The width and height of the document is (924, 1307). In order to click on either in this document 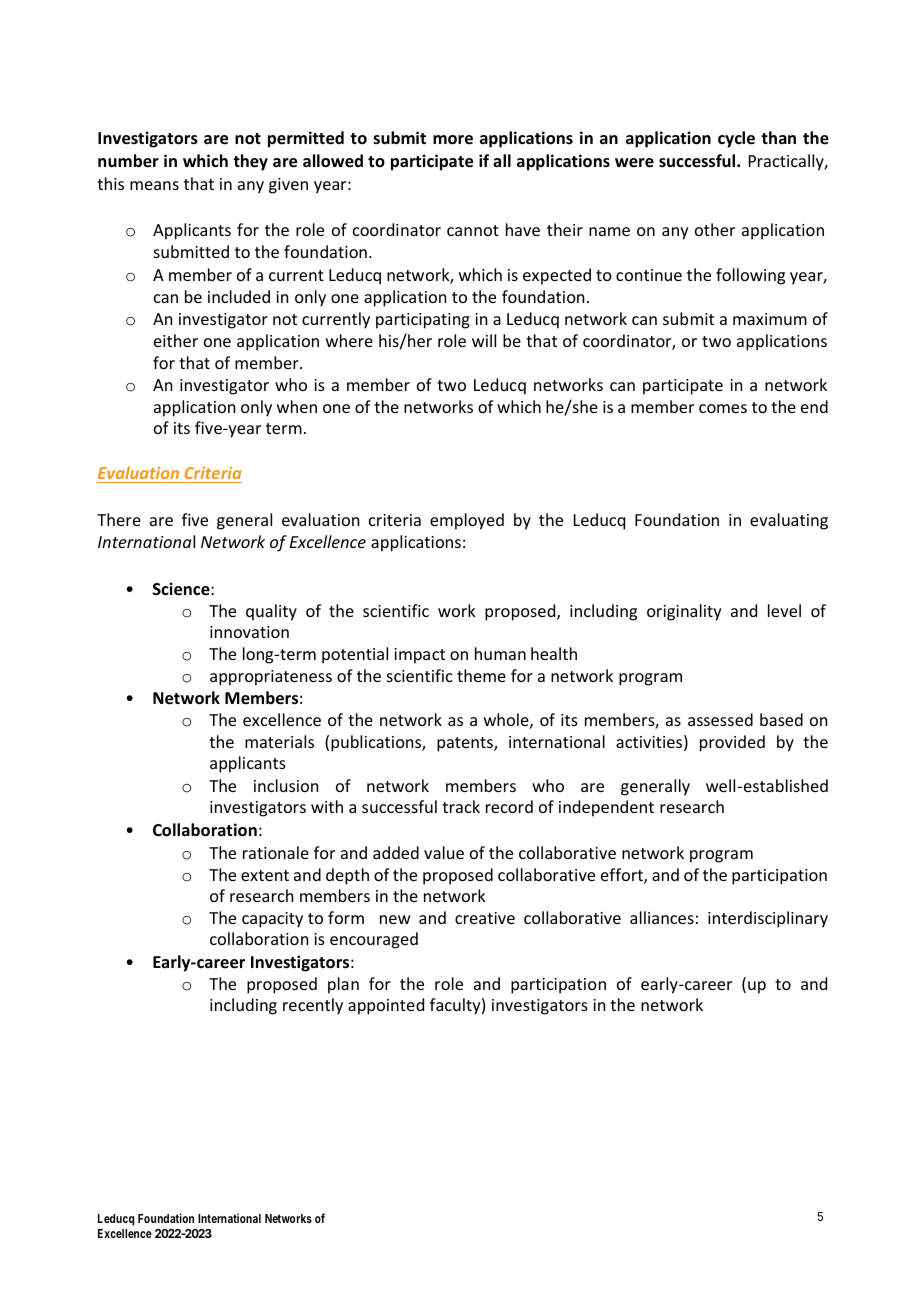, I will do `click(176, 340)`.
